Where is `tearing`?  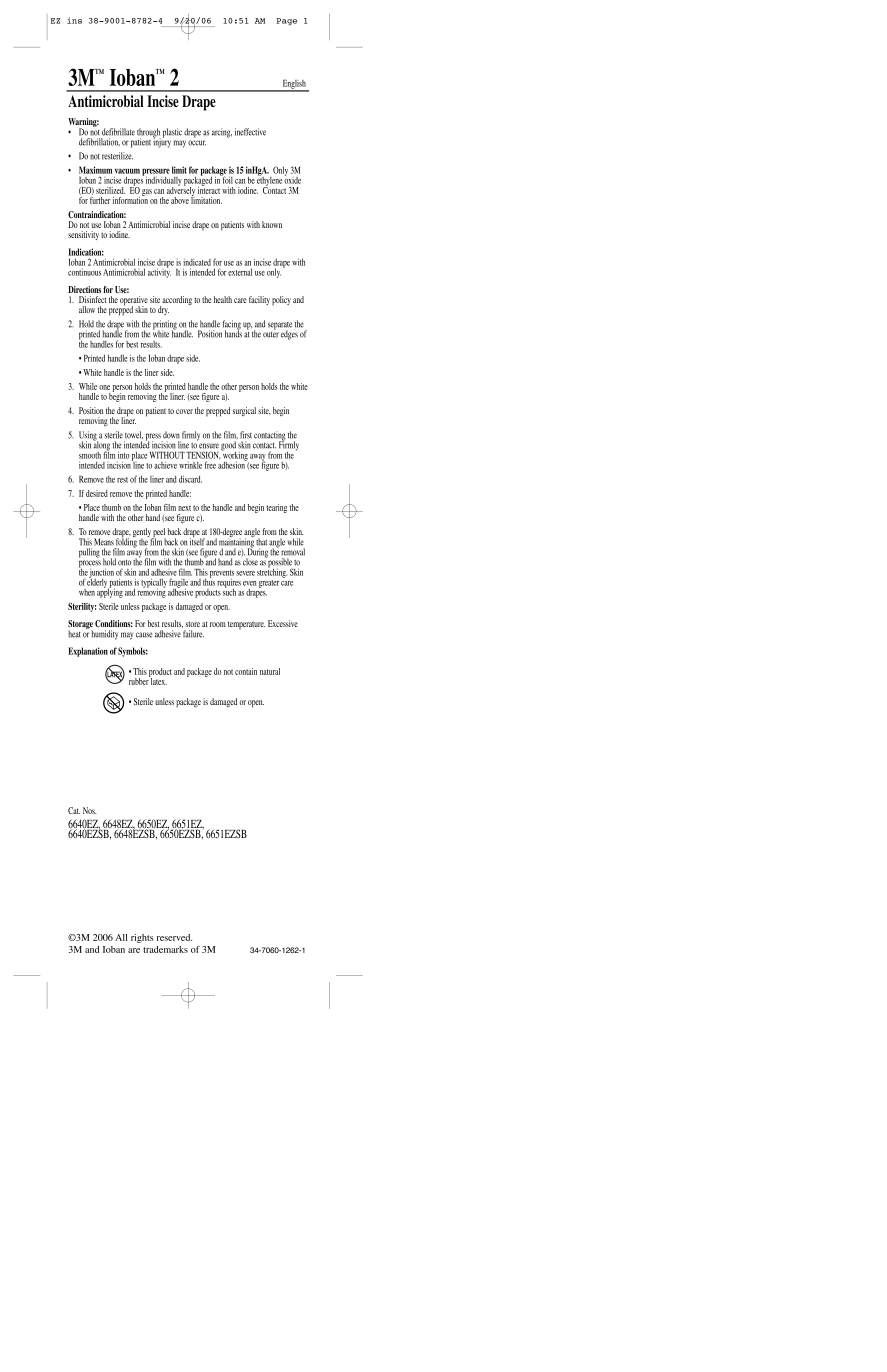
tearing is located at coordinates (276, 508).
